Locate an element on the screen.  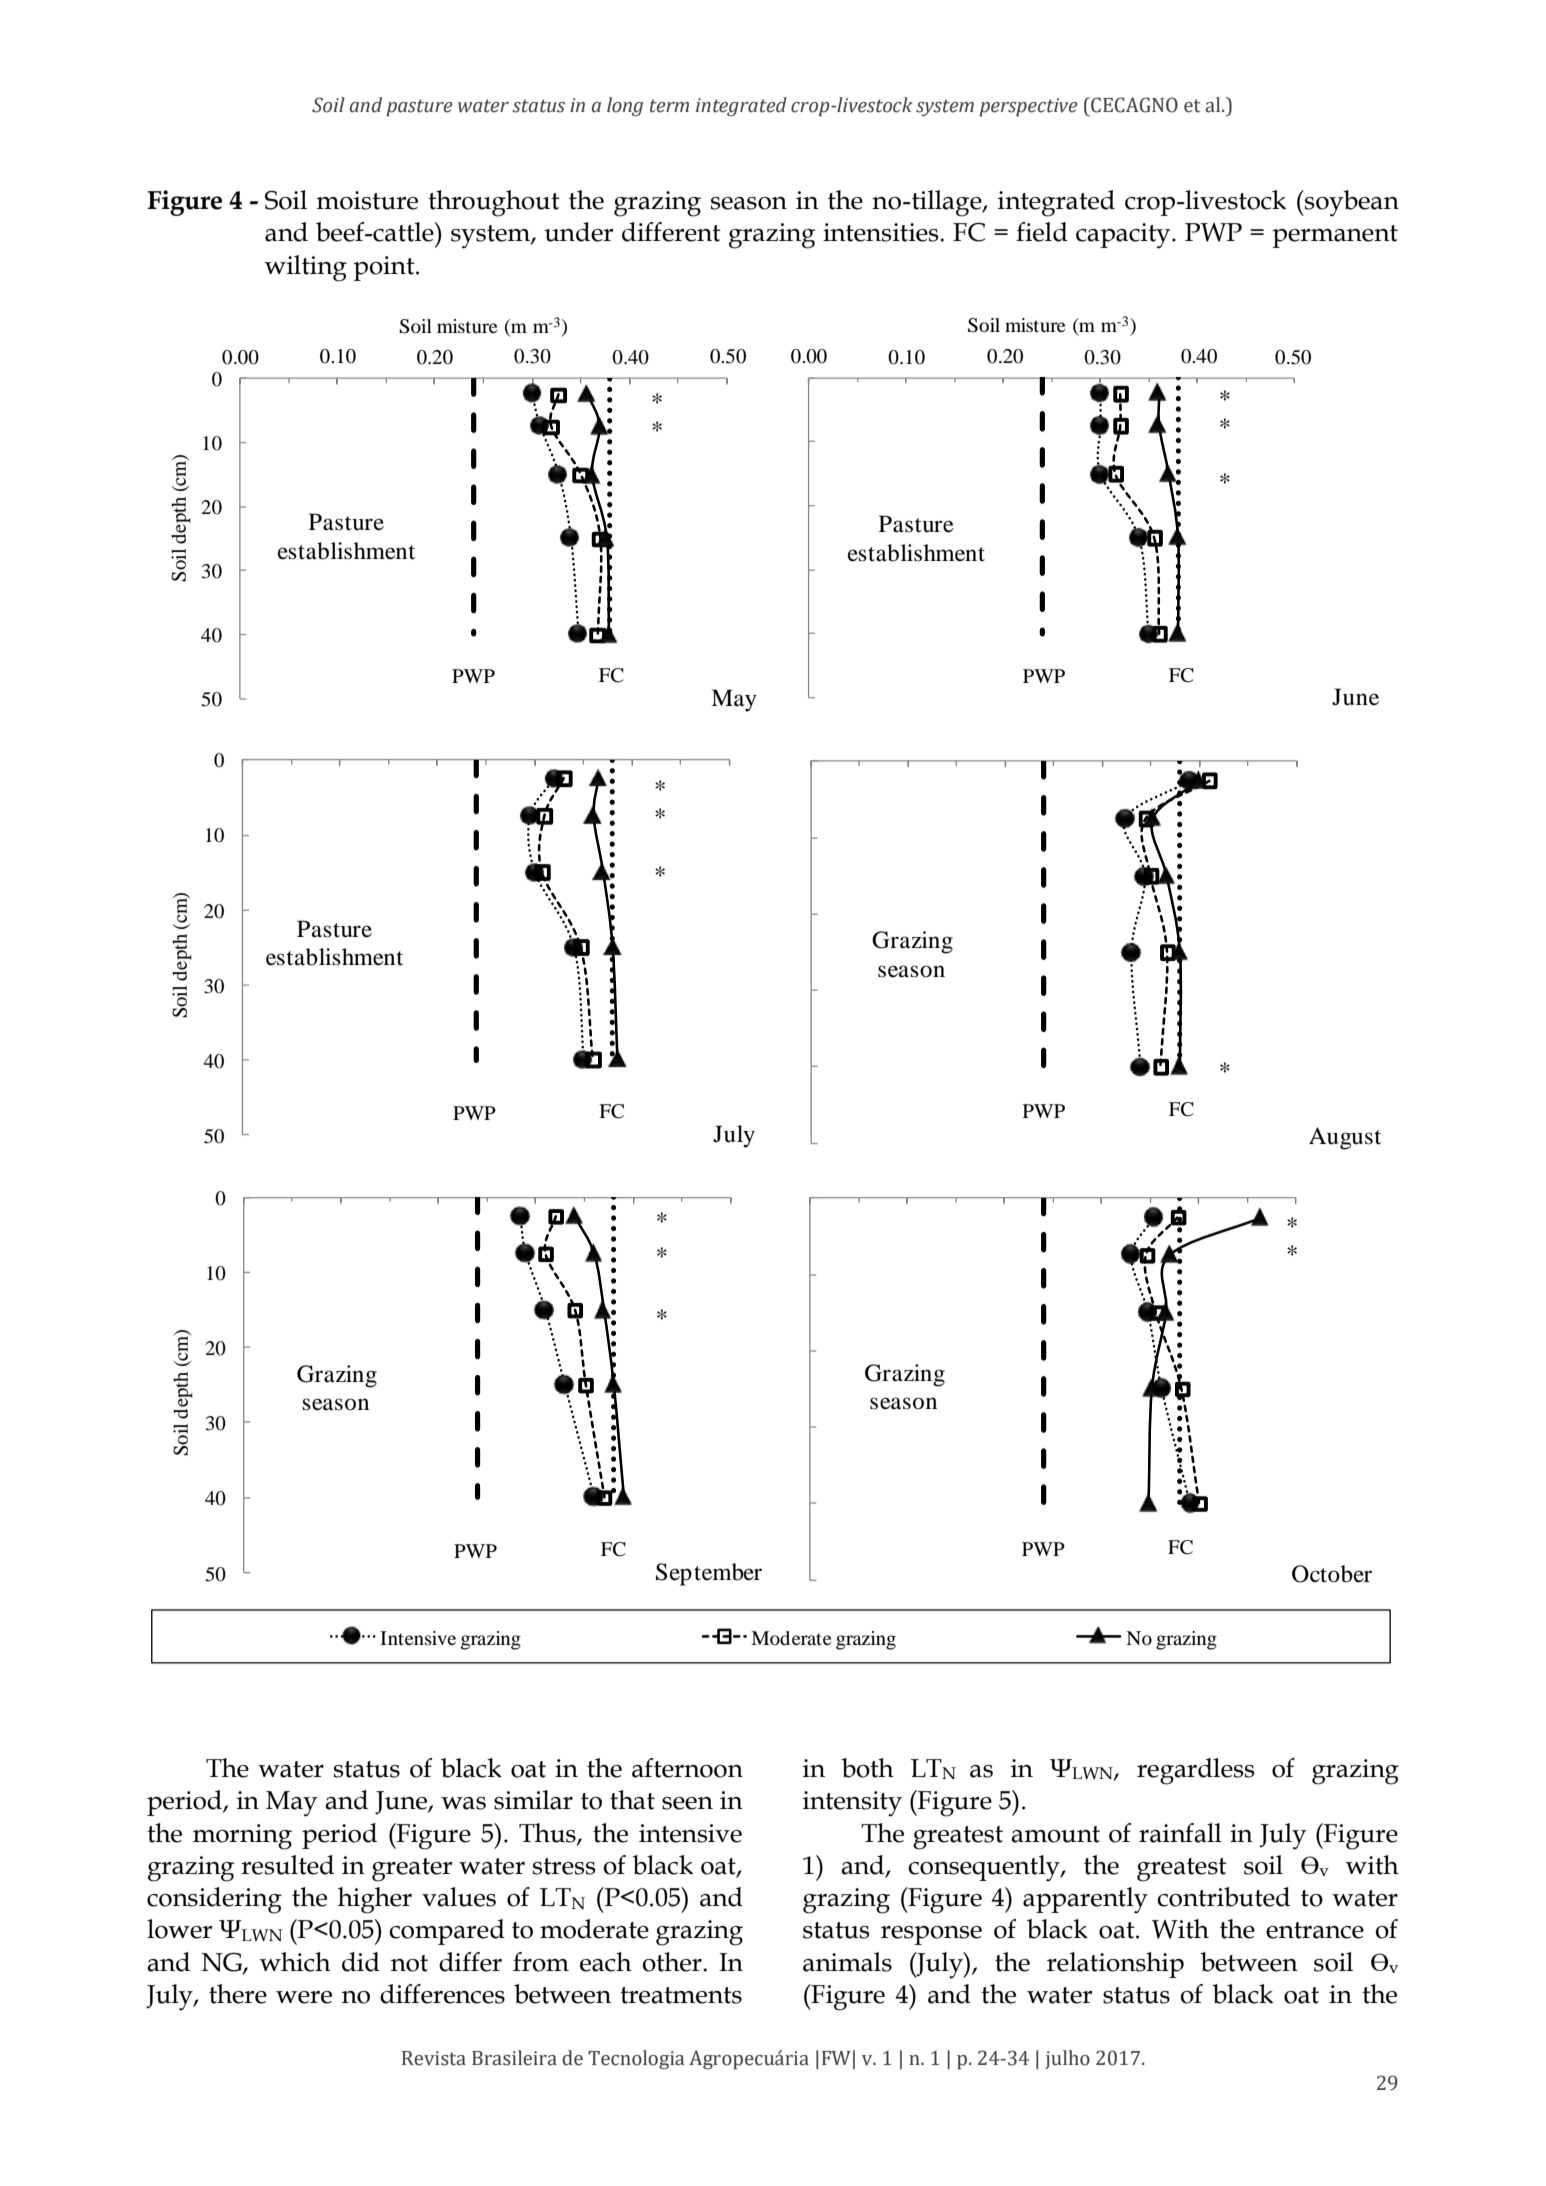
intensities is located at coordinates (882, 232).
